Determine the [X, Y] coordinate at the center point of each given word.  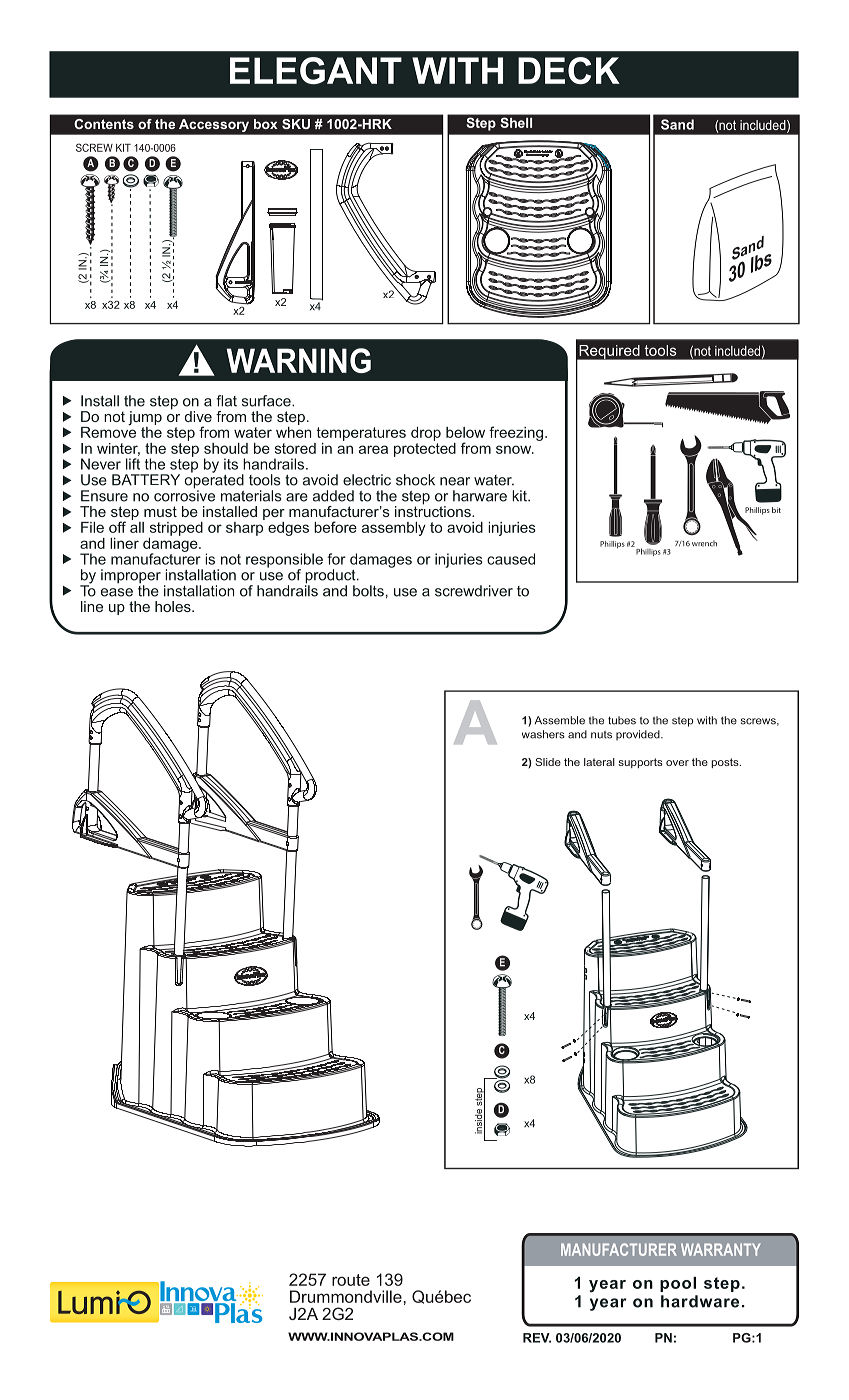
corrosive [184, 495]
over [677, 763]
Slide [548, 762]
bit [776, 510]
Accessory [214, 125]
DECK [569, 70]
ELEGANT [316, 70]
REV [537, 1338]
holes [174, 606]
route [351, 1280]
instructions [434, 510]
